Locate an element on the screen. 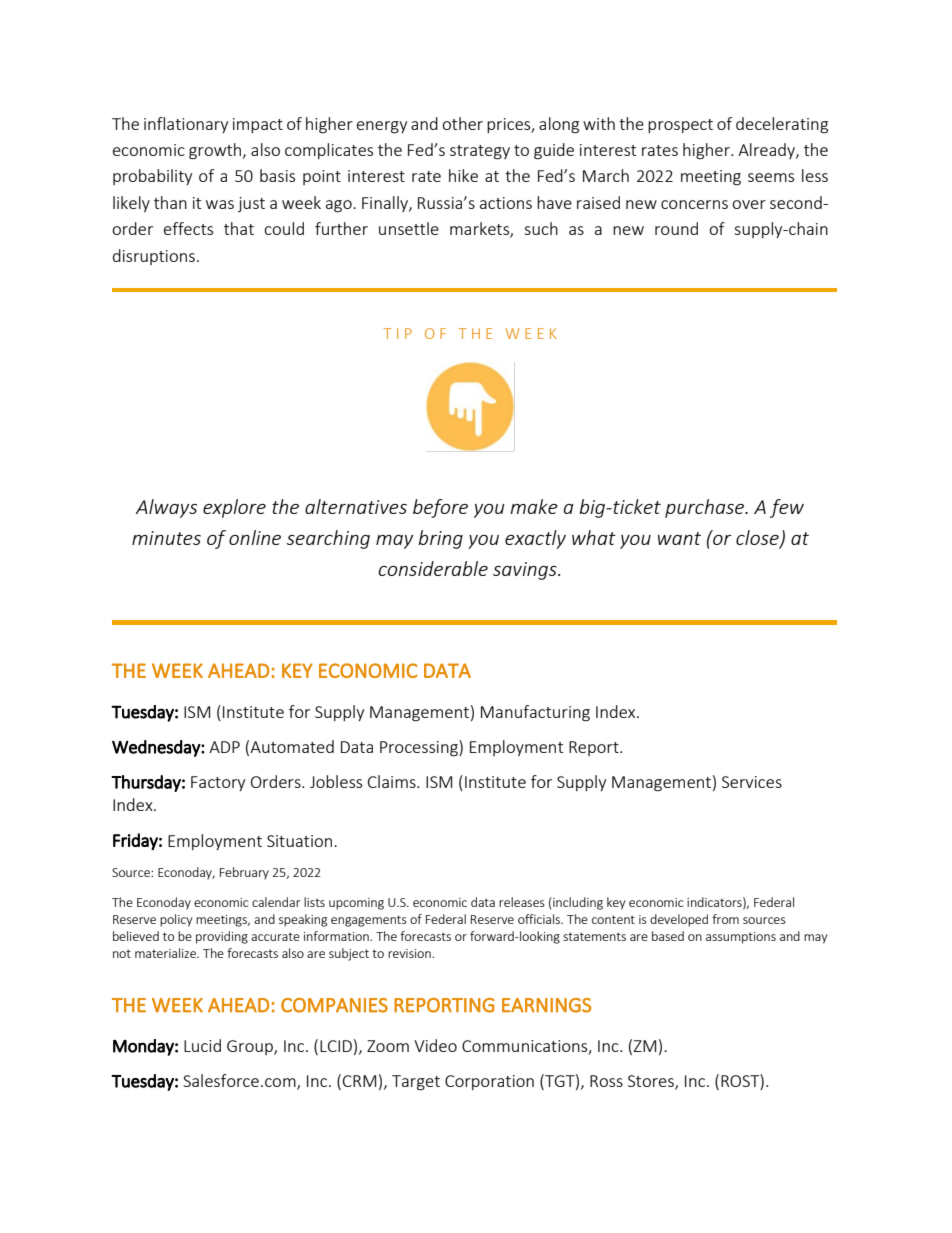  hike is located at coordinates (463, 175).
